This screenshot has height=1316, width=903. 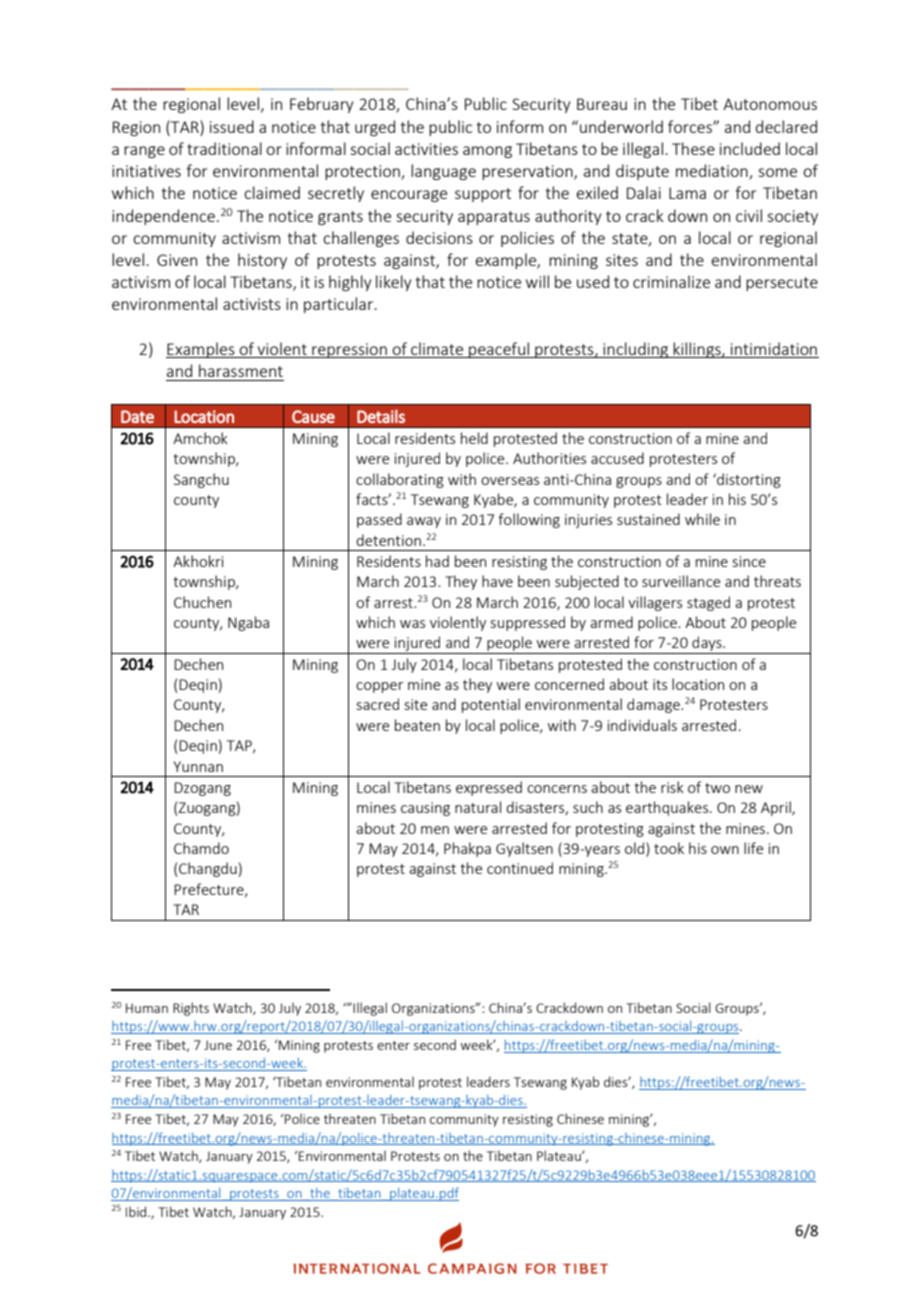 I want to click on traditional, so click(x=224, y=148).
